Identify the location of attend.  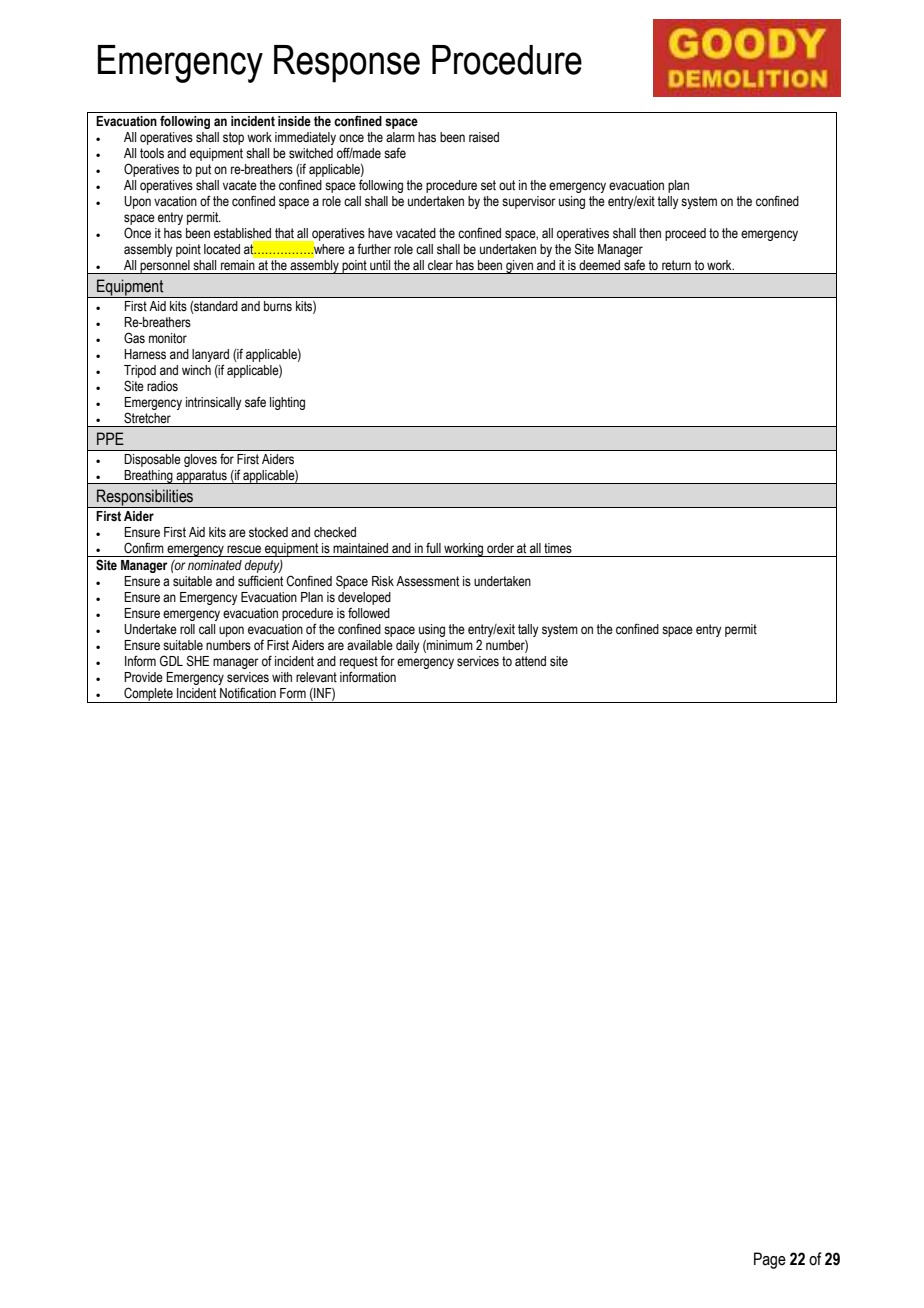
(530, 661).
